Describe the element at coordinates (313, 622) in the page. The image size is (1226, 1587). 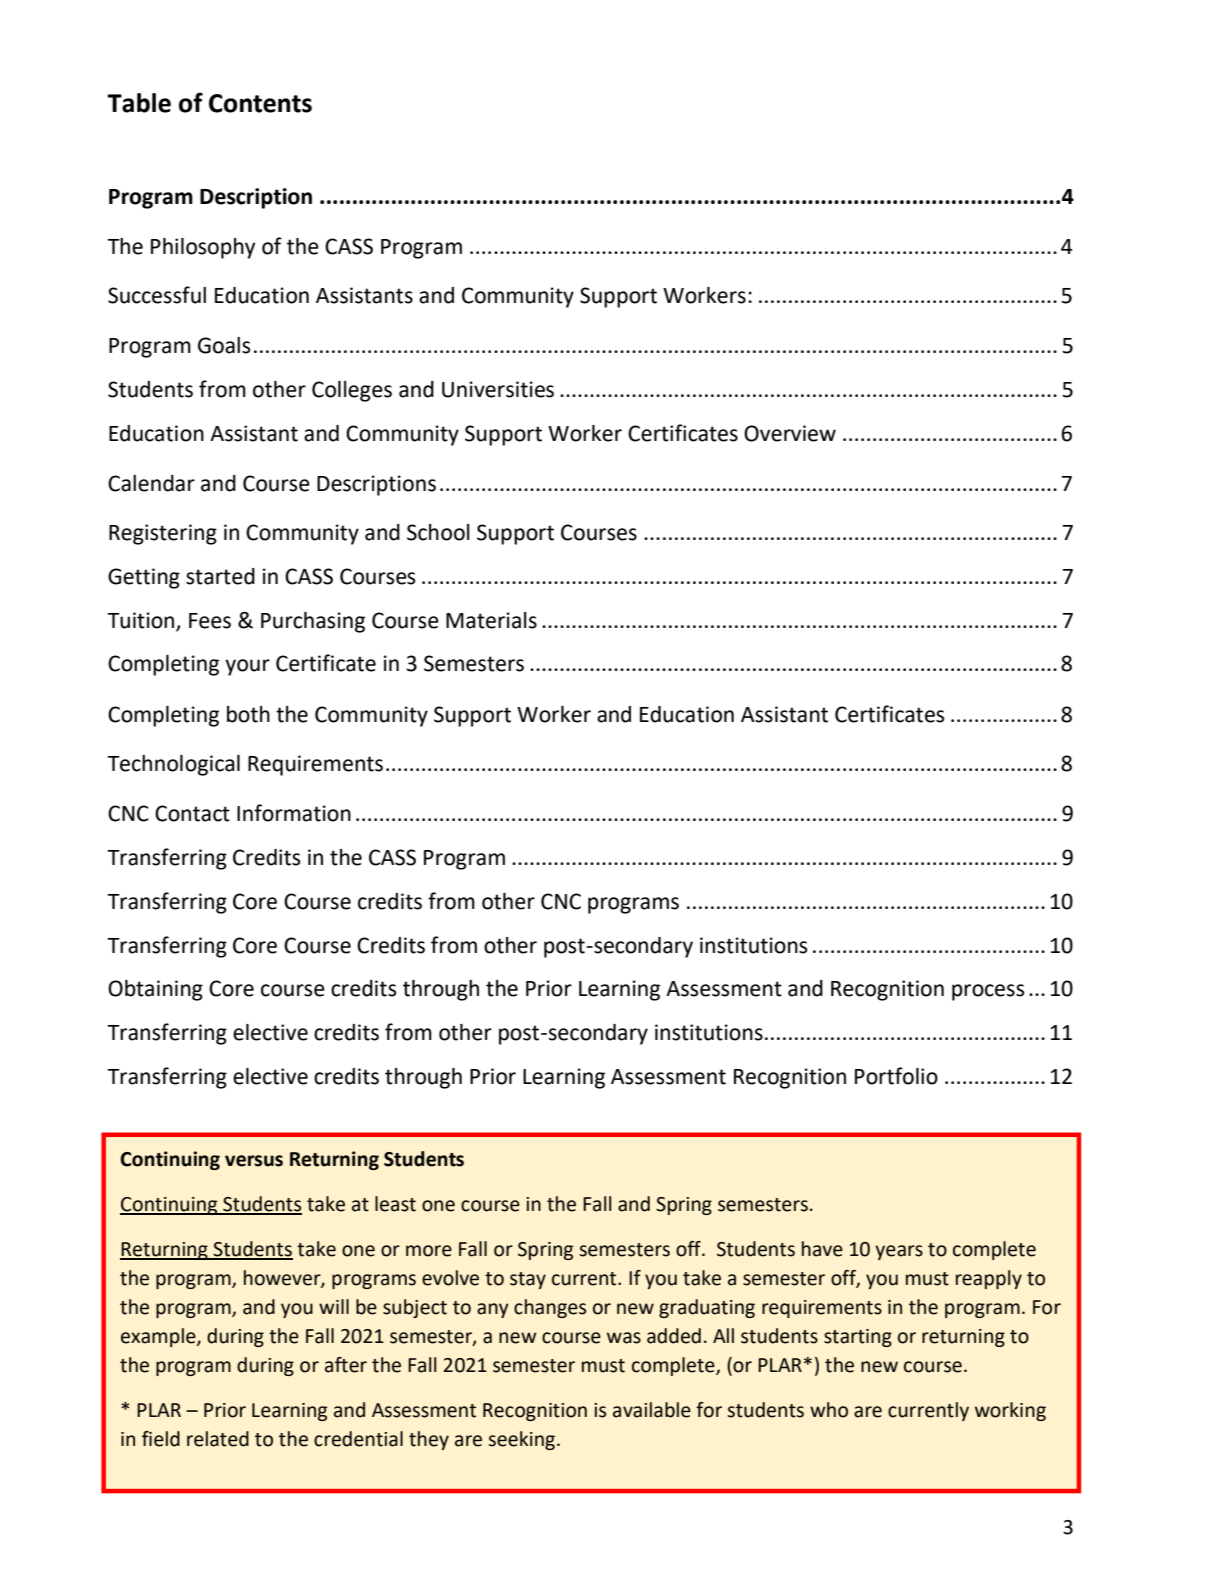
I see `Purchasing` at that location.
